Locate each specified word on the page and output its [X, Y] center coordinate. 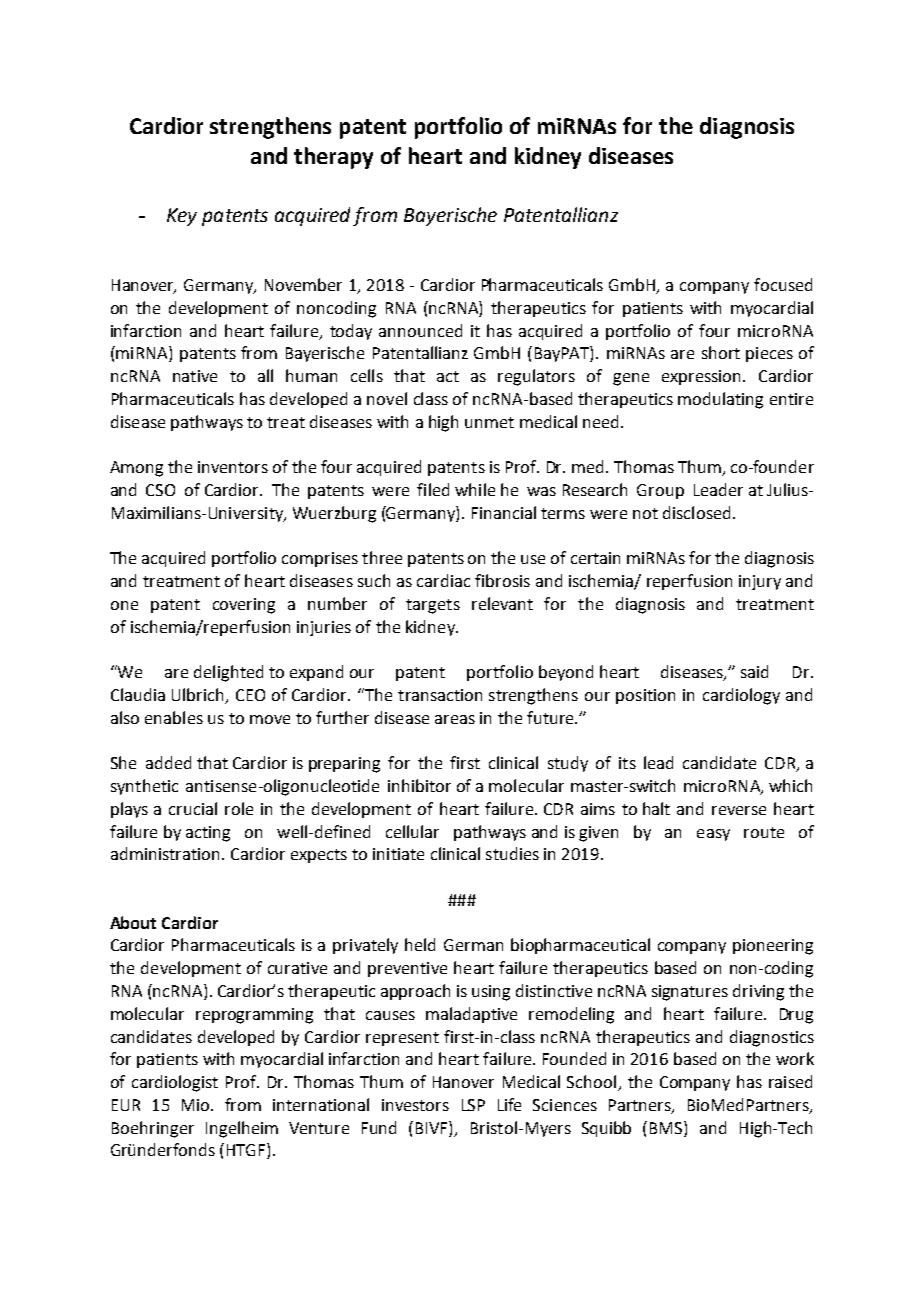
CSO [160, 490]
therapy [333, 158]
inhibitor [419, 785]
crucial [193, 808]
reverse [739, 810]
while [475, 489]
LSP [473, 1105]
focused [783, 284]
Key [182, 217]
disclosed [696, 512]
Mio [197, 1105]
